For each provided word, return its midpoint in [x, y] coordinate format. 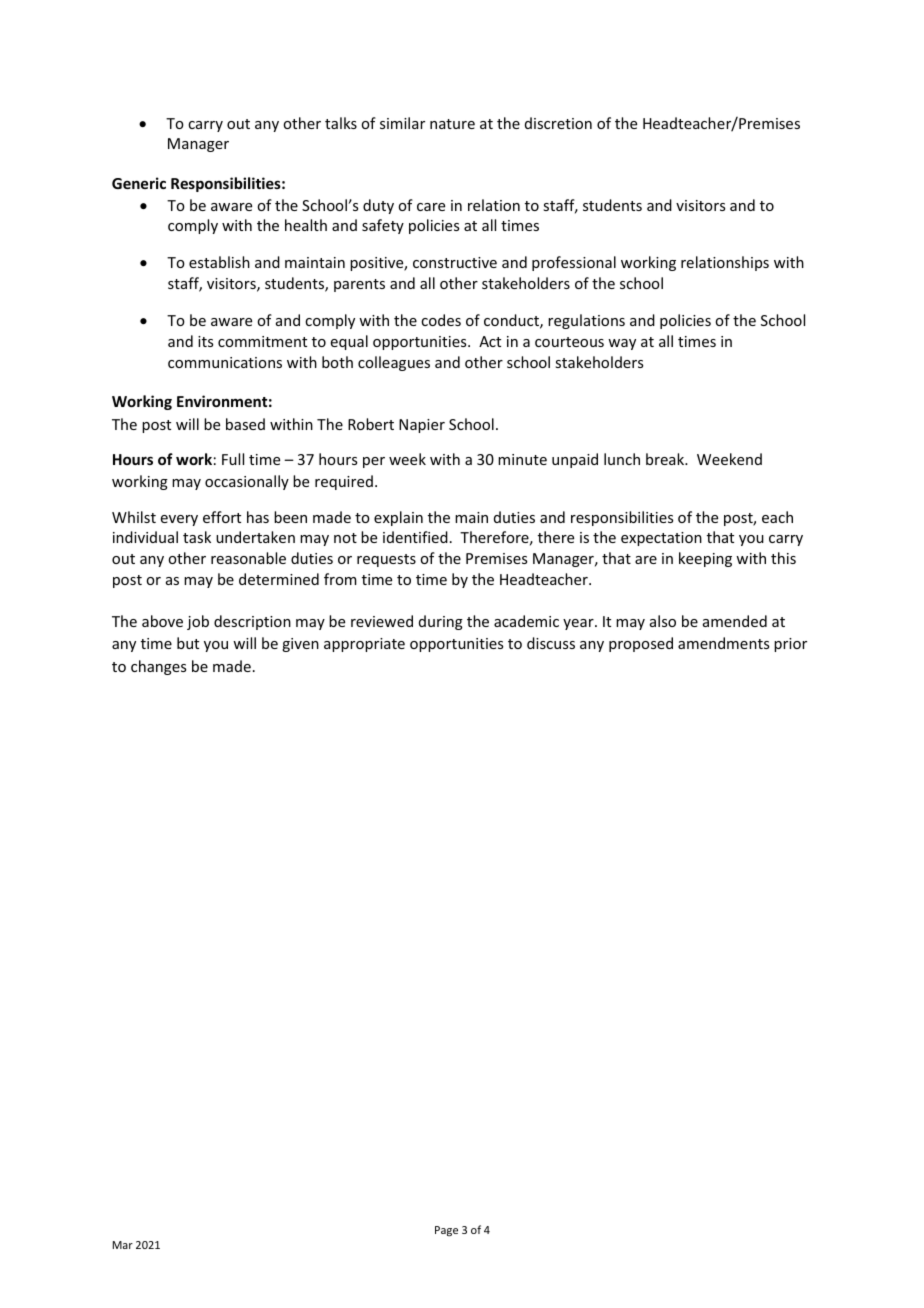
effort [222, 517]
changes [158, 667]
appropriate [364, 645]
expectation [661, 539]
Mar [123, 1245]
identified [415, 537]
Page [446, 1231]
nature [452, 124]
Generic [139, 183]
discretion [558, 123]
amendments [723, 643]
